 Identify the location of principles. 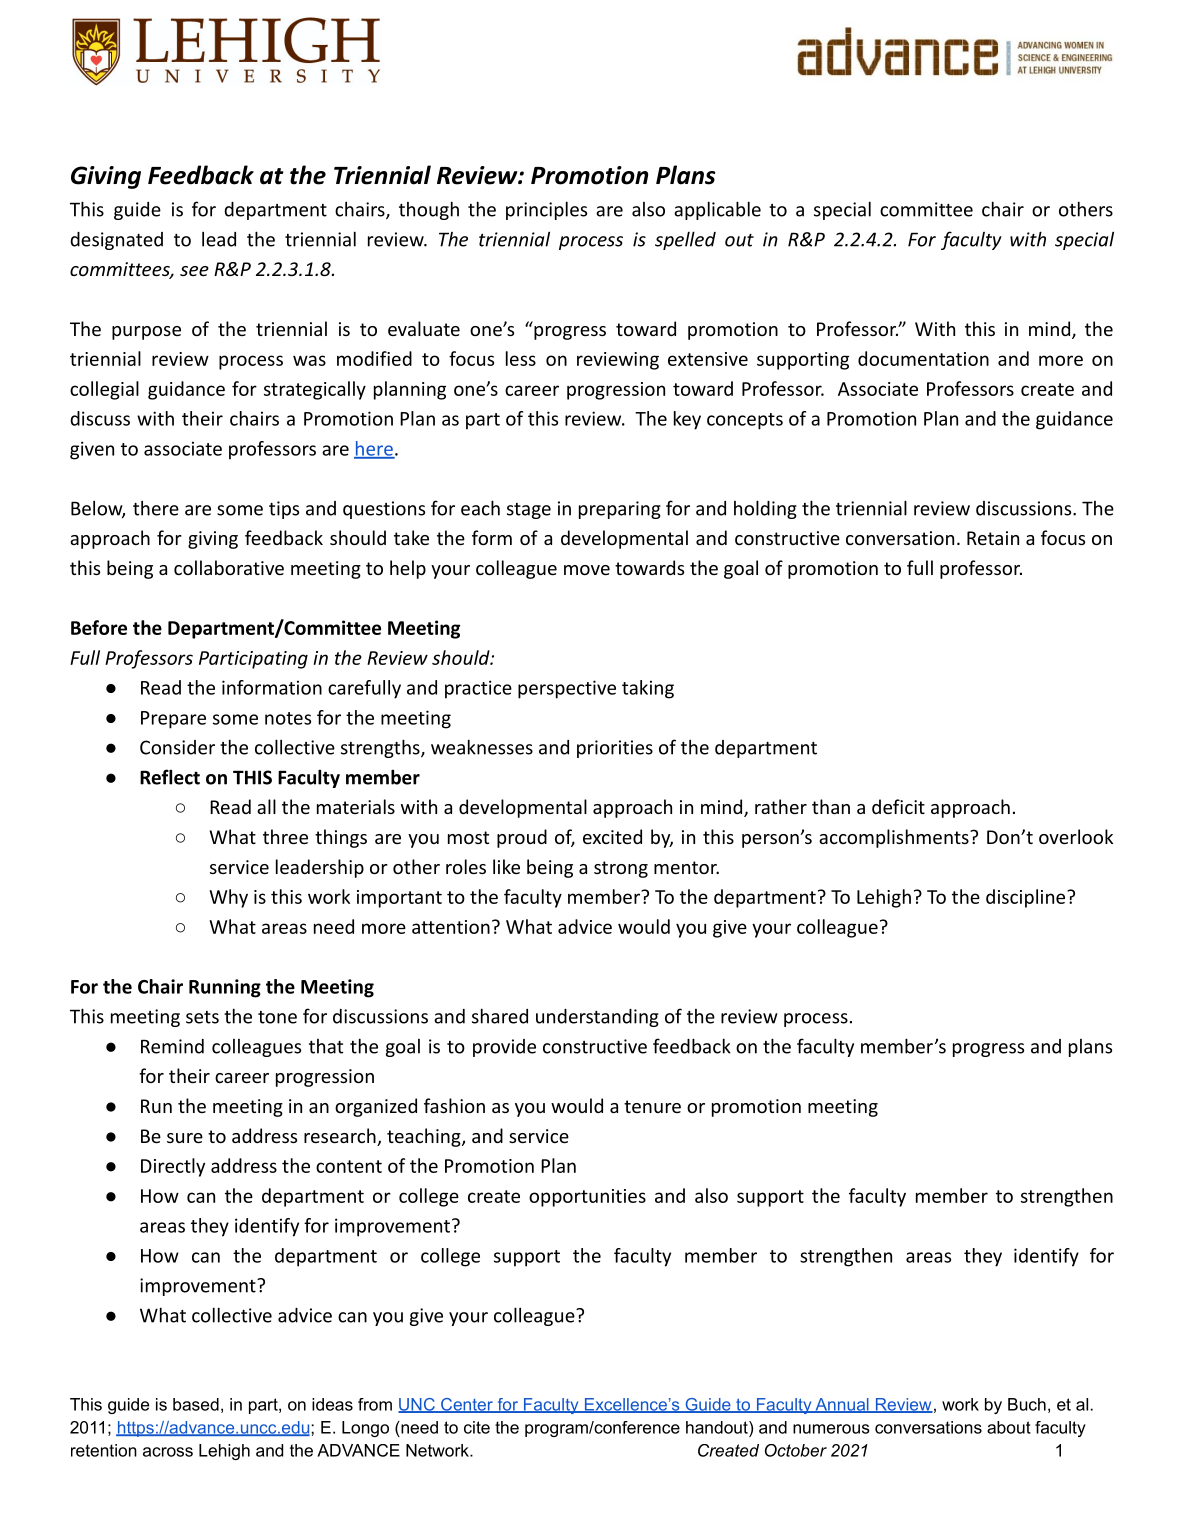
(546, 210).
